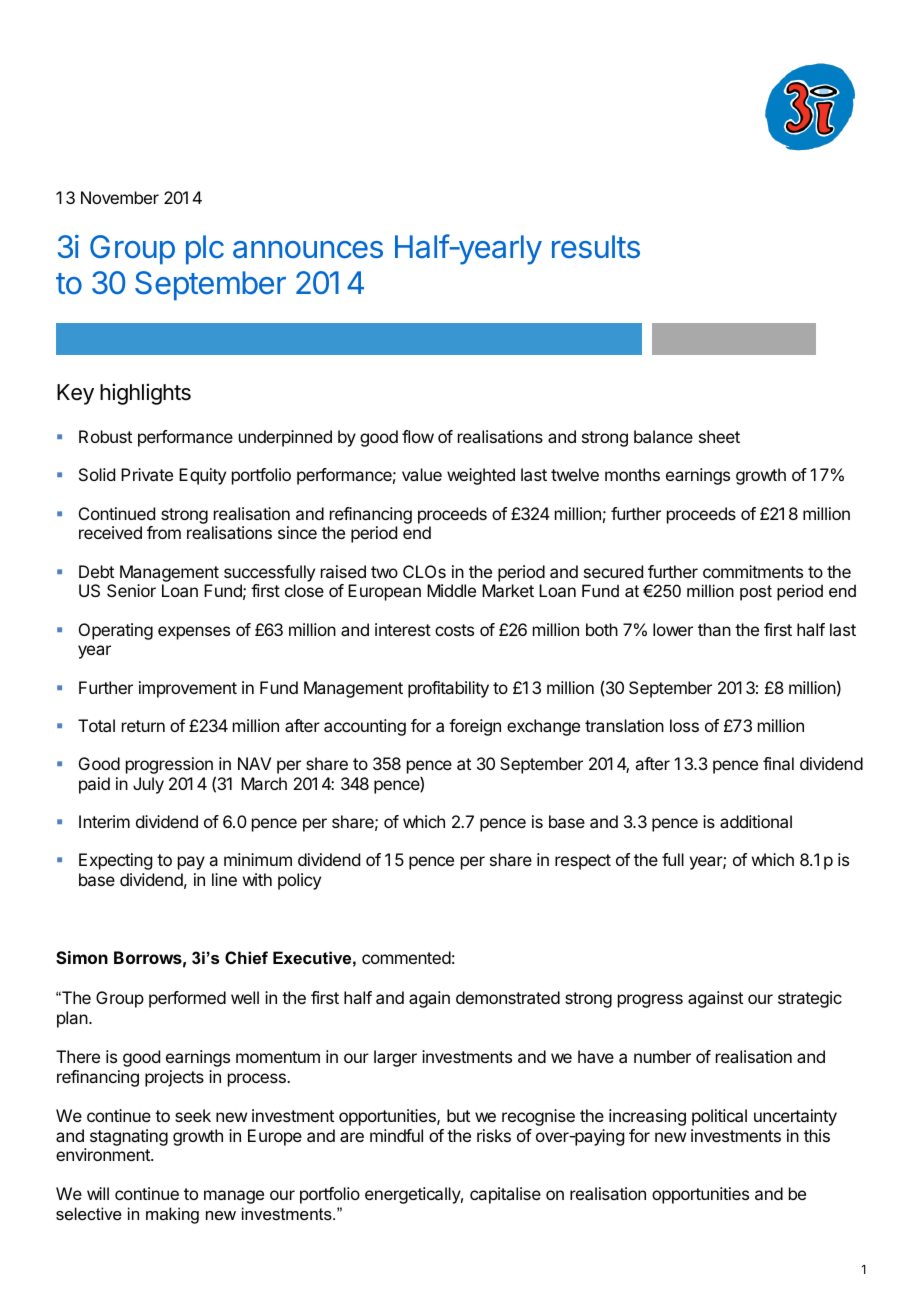 Image resolution: width=924 pixels, height=1308 pixels. Describe the element at coordinates (448, 689) in the document. I see `profitability` at that location.
